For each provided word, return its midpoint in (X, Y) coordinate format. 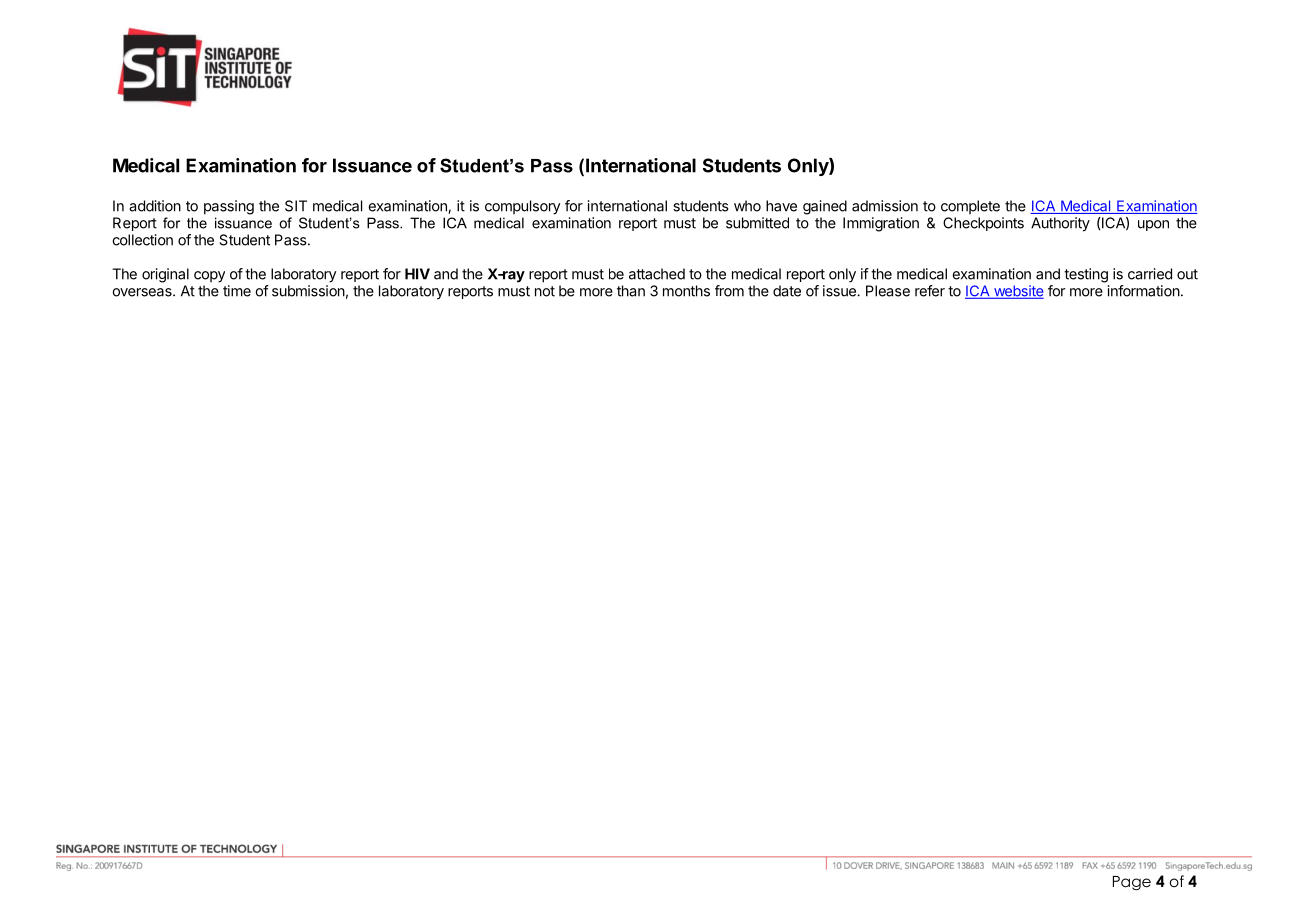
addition (155, 206)
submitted (757, 223)
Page (1132, 883)
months (686, 291)
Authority (1060, 224)
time (237, 291)
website (1017, 292)
